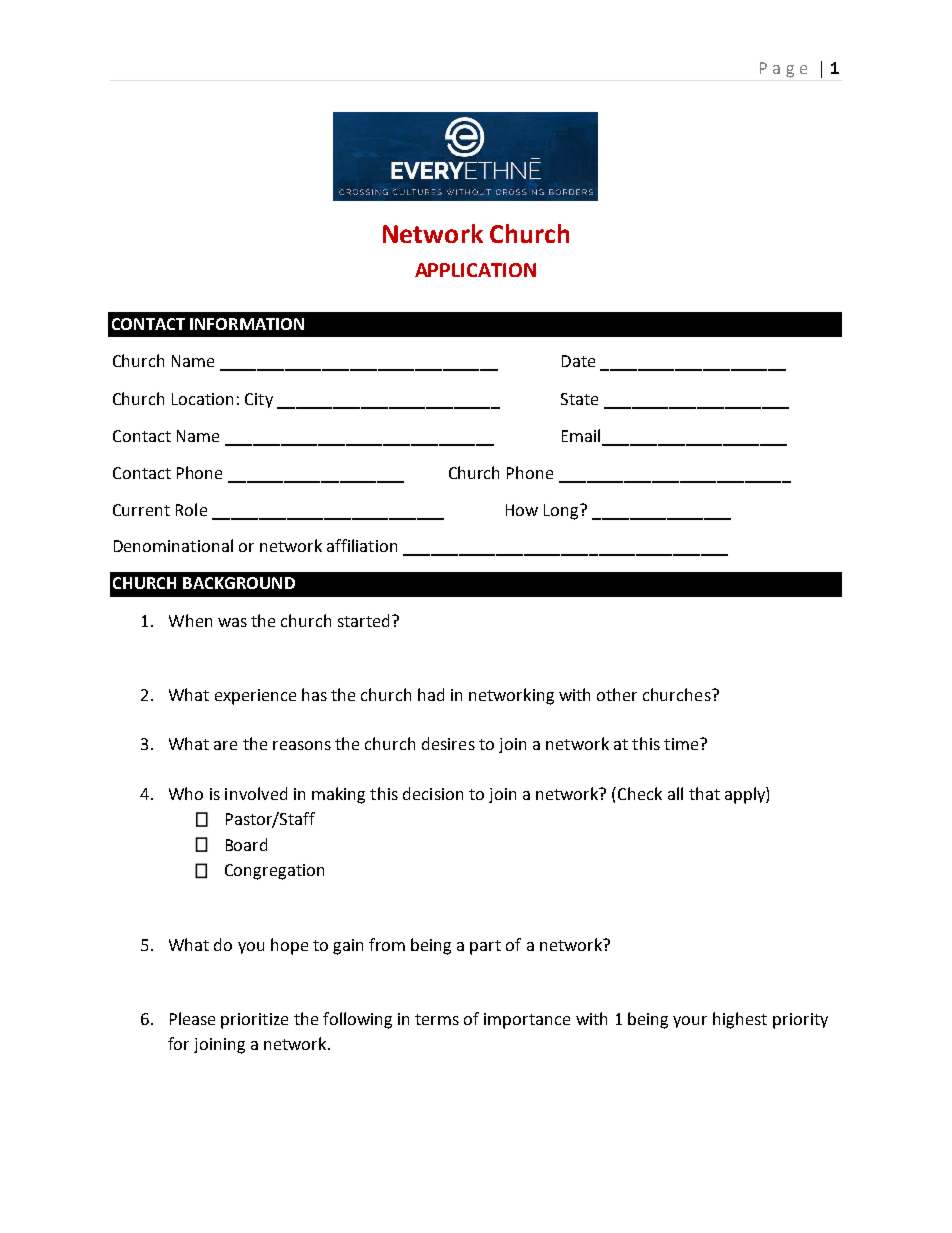 The width and height of the image is (952, 1233). Describe the element at coordinates (617, 694) in the image. I see `other` at that location.
